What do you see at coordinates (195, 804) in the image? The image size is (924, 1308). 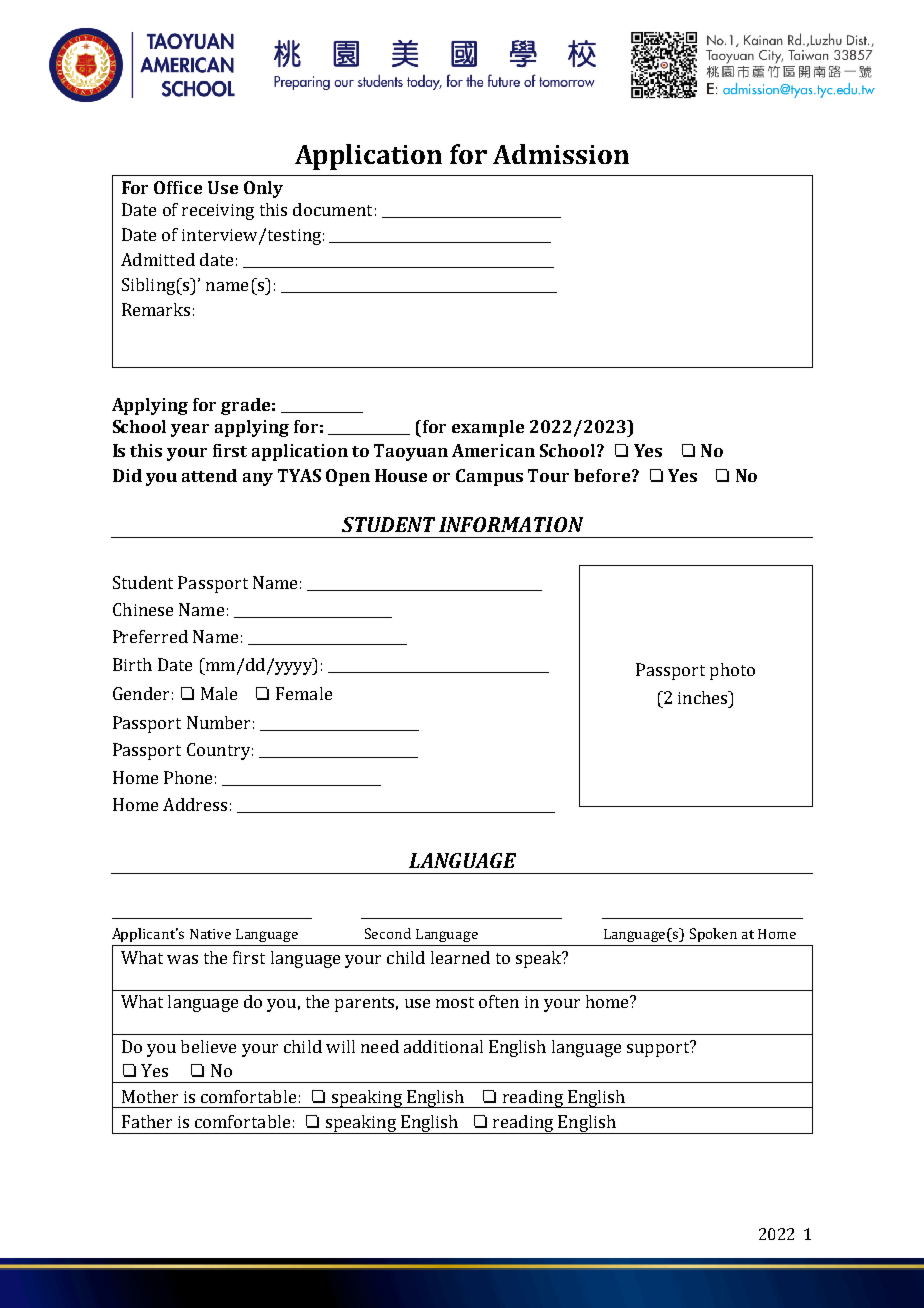 I see `Address` at bounding box center [195, 804].
